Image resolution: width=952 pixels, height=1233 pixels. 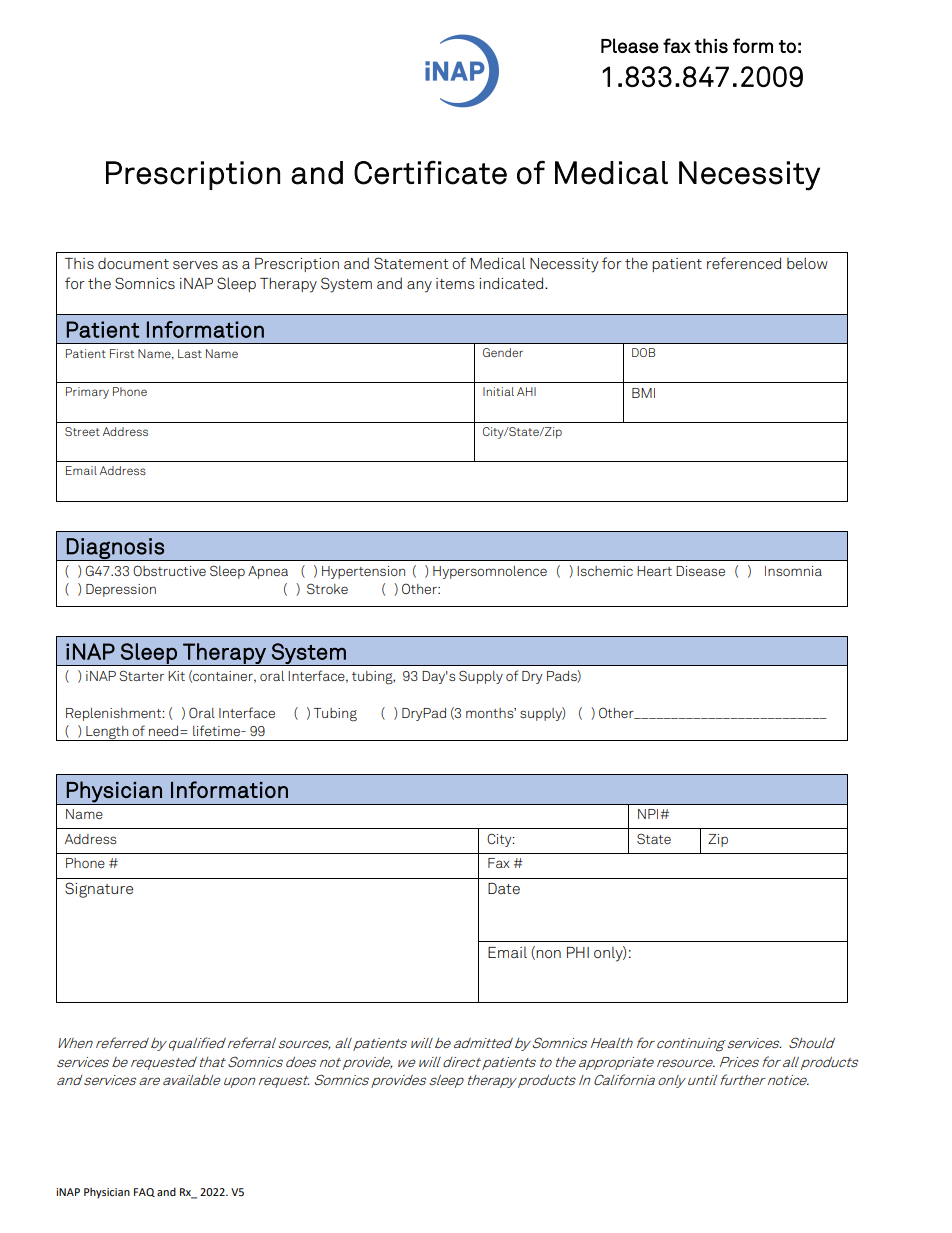 What do you see at coordinates (430, 172) in the page?
I see `Certificate` at bounding box center [430, 172].
